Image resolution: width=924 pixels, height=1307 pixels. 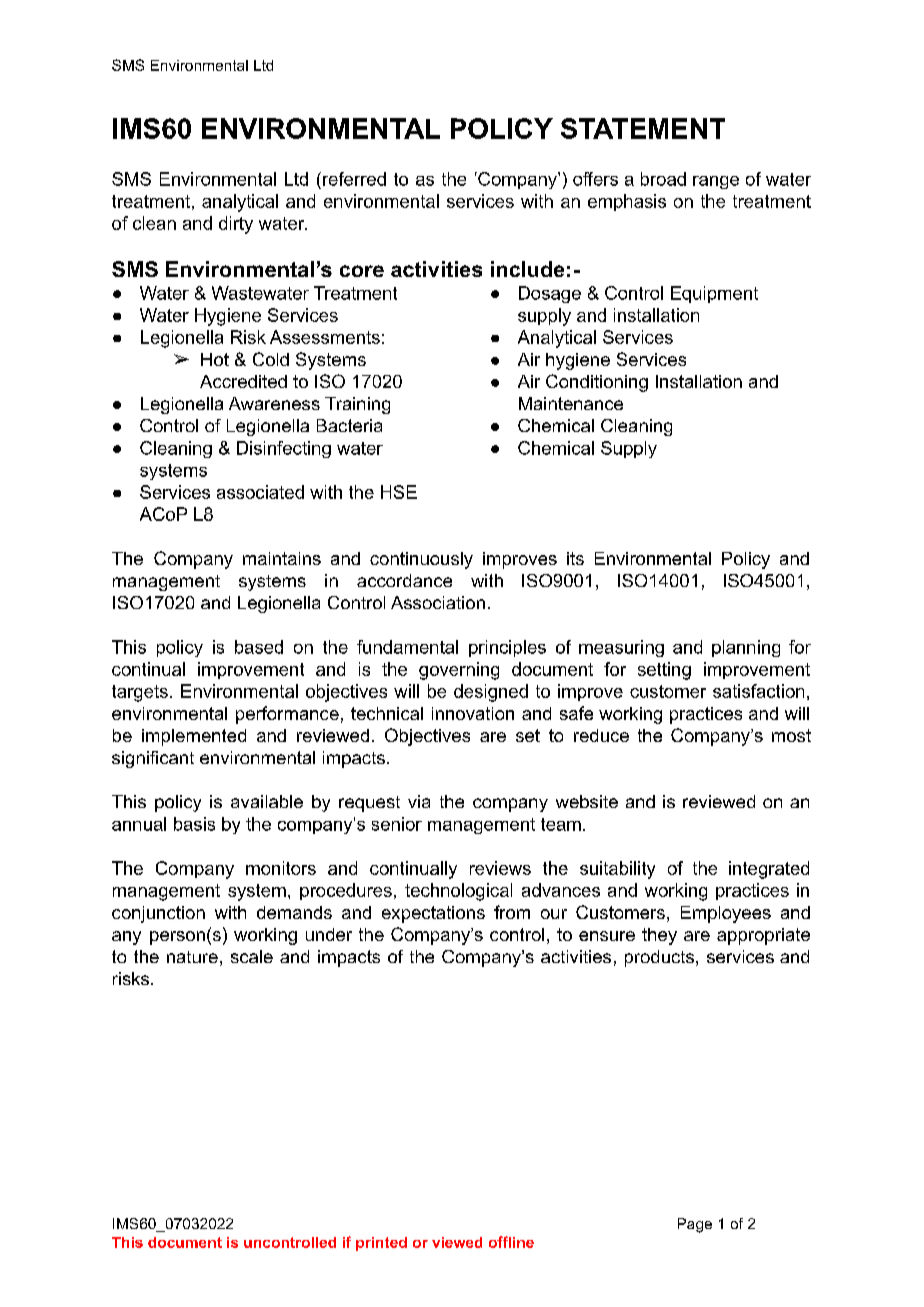 I want to click on printed, so click(x=381, y=1244).
